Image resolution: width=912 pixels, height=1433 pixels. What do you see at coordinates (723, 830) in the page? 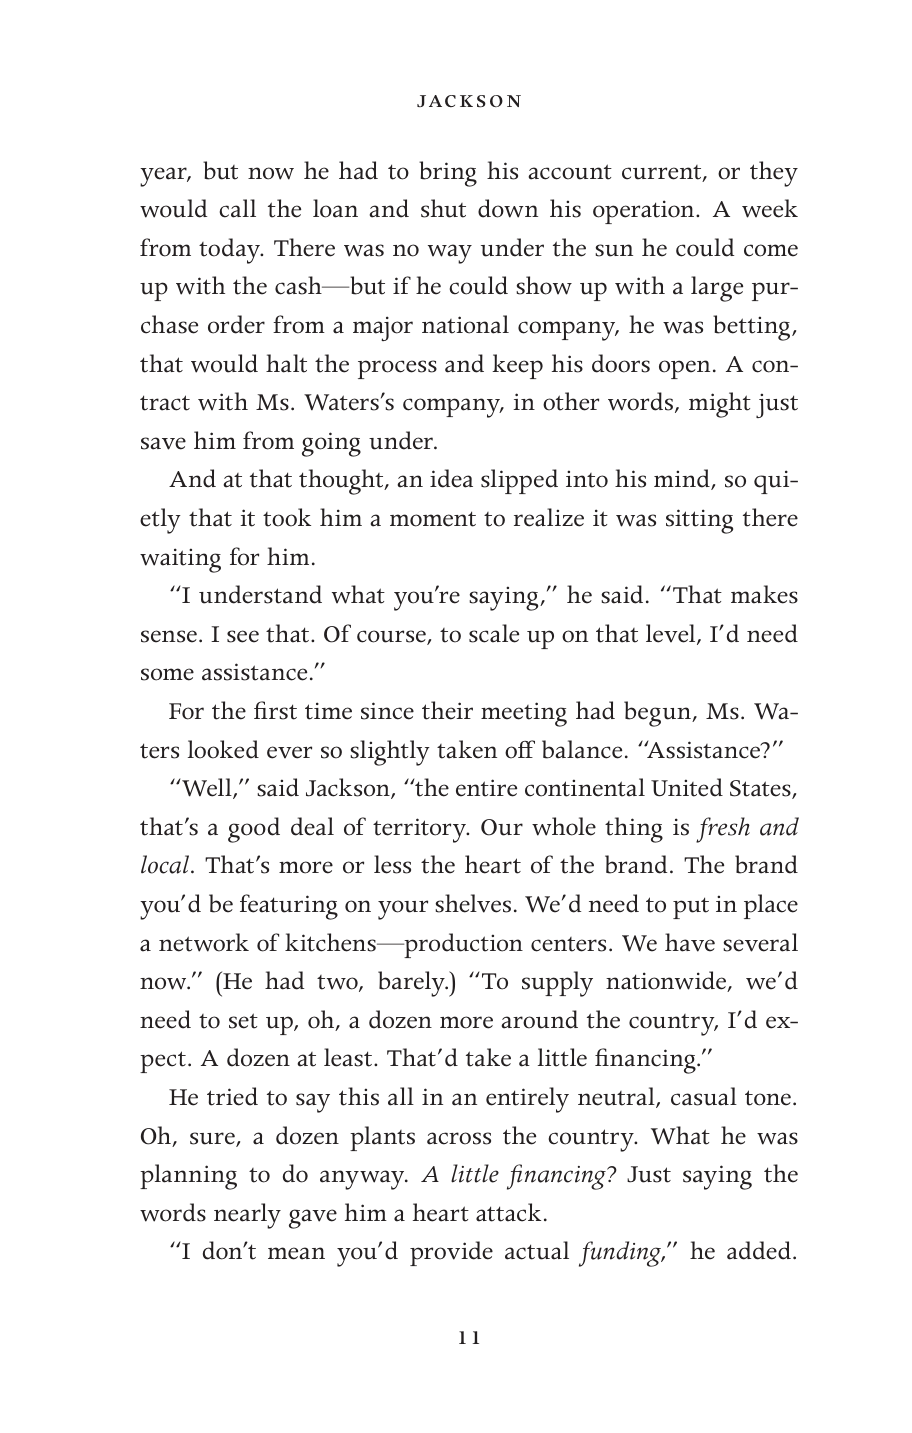
I see `fresh` at bounding box center [723, 830].
